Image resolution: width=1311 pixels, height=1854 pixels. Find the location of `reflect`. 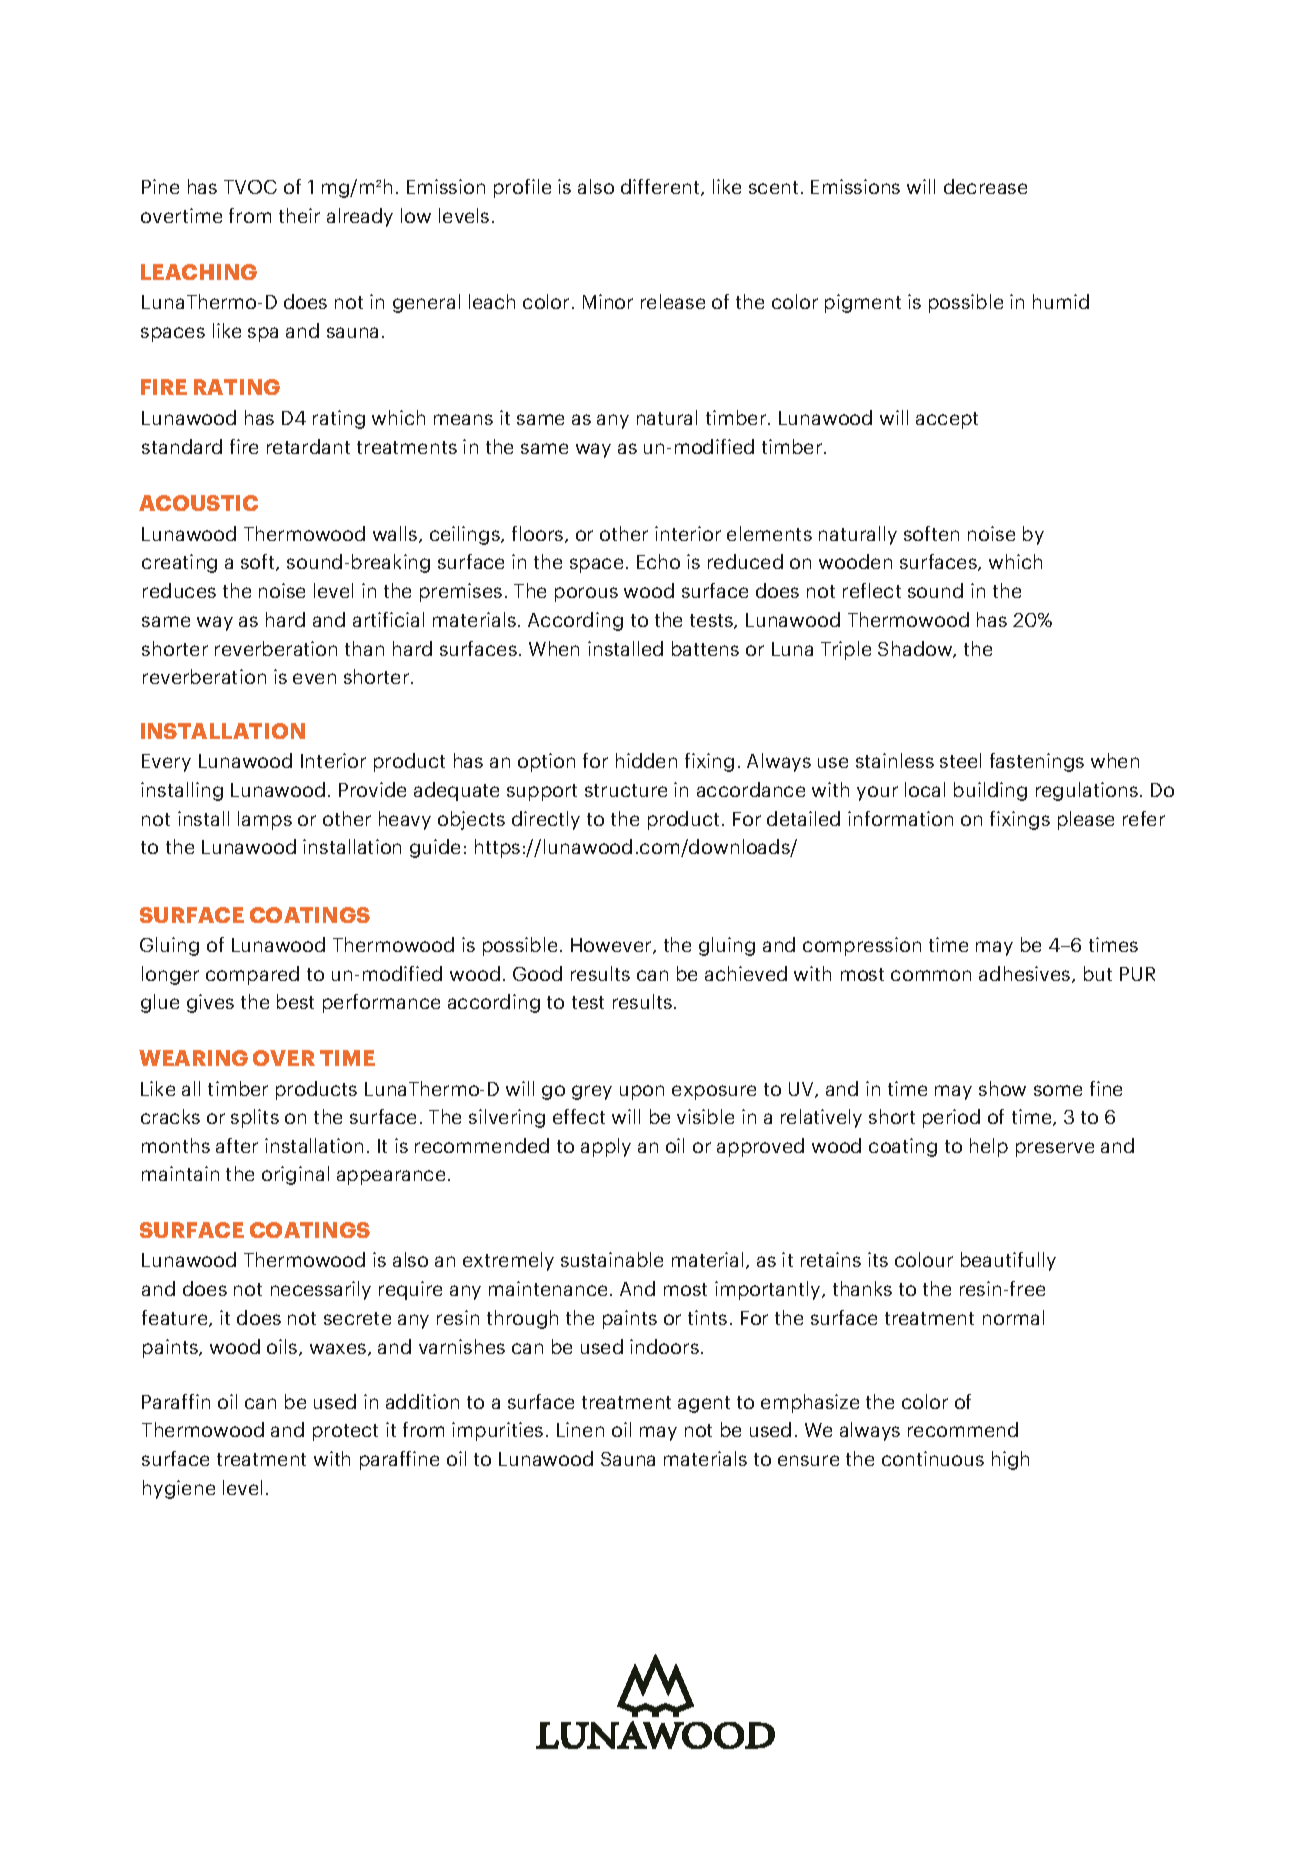

reflect is located at coordinates (872, 590).
